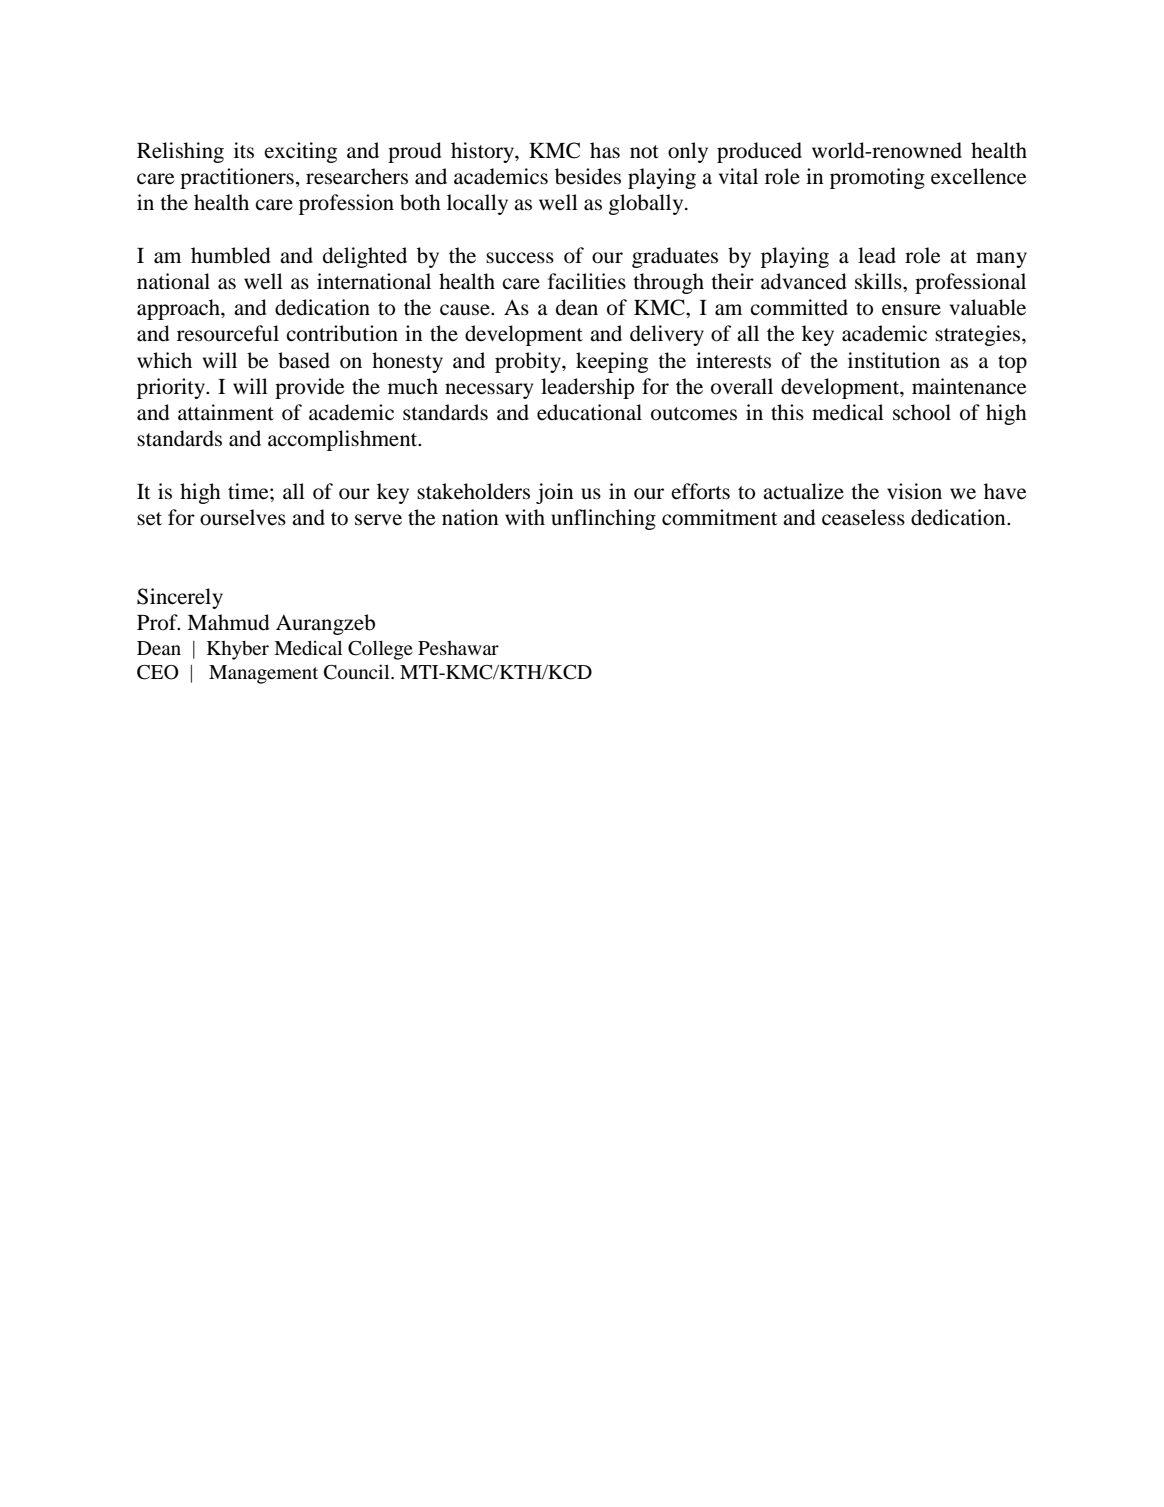  Describe the element at coordinates (238, 650) in the screenshot. I see `Khyber` at that location.
